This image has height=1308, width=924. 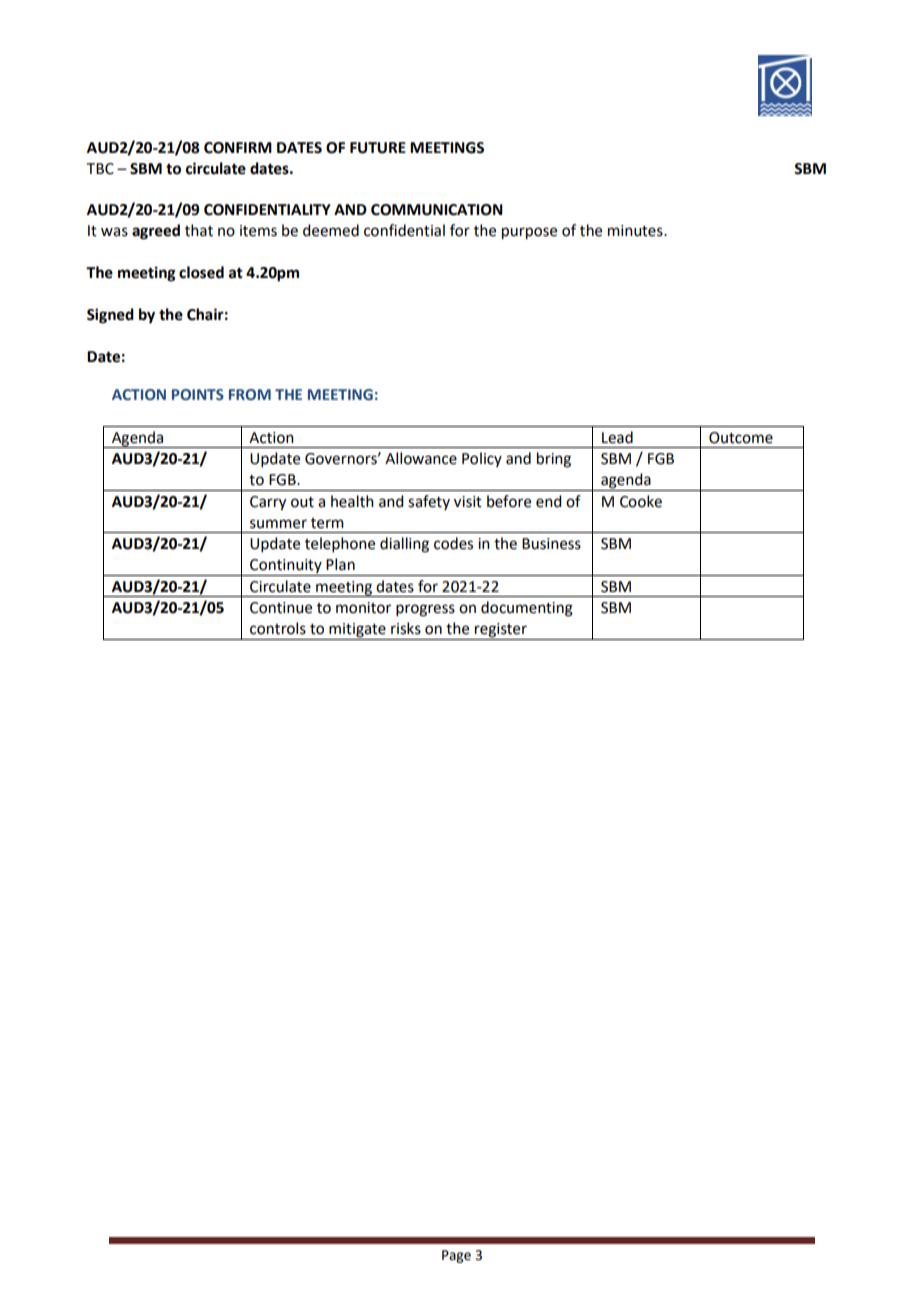 What do you see at coordinates (501, 631) in the image?
I see `register` at bounding box center [501, 631].
